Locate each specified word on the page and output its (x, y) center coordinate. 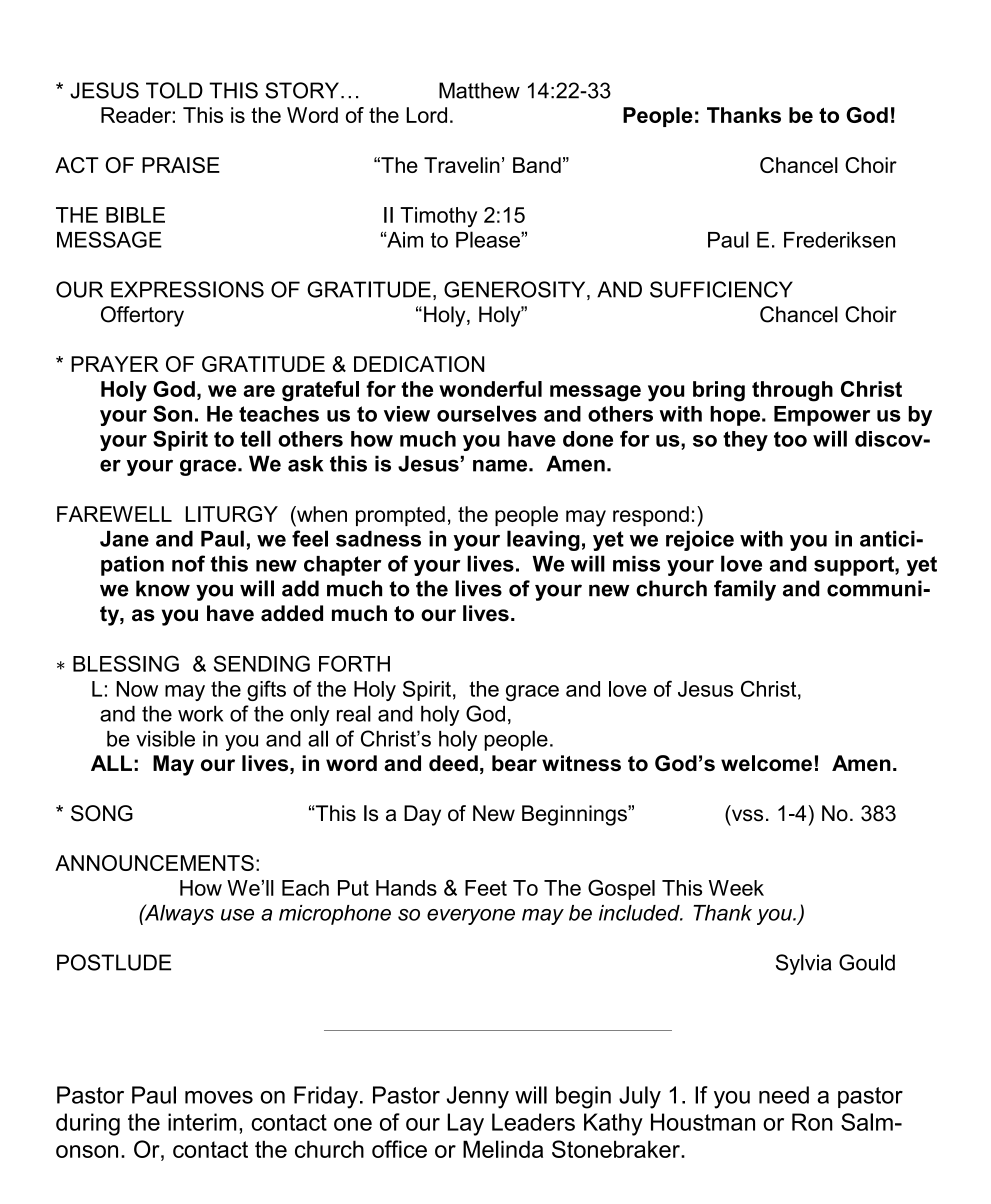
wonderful (490, 389)
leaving (543, 540)
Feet (486, 888)
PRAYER (115, 364)
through (792, 391)
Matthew (479, 90)
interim (202, 1122)
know (163, 588)
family (745, 590)
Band (537, 165)
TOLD (174, 90)
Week (736, 888)
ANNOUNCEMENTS (154, 863)
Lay (465, 1124)
